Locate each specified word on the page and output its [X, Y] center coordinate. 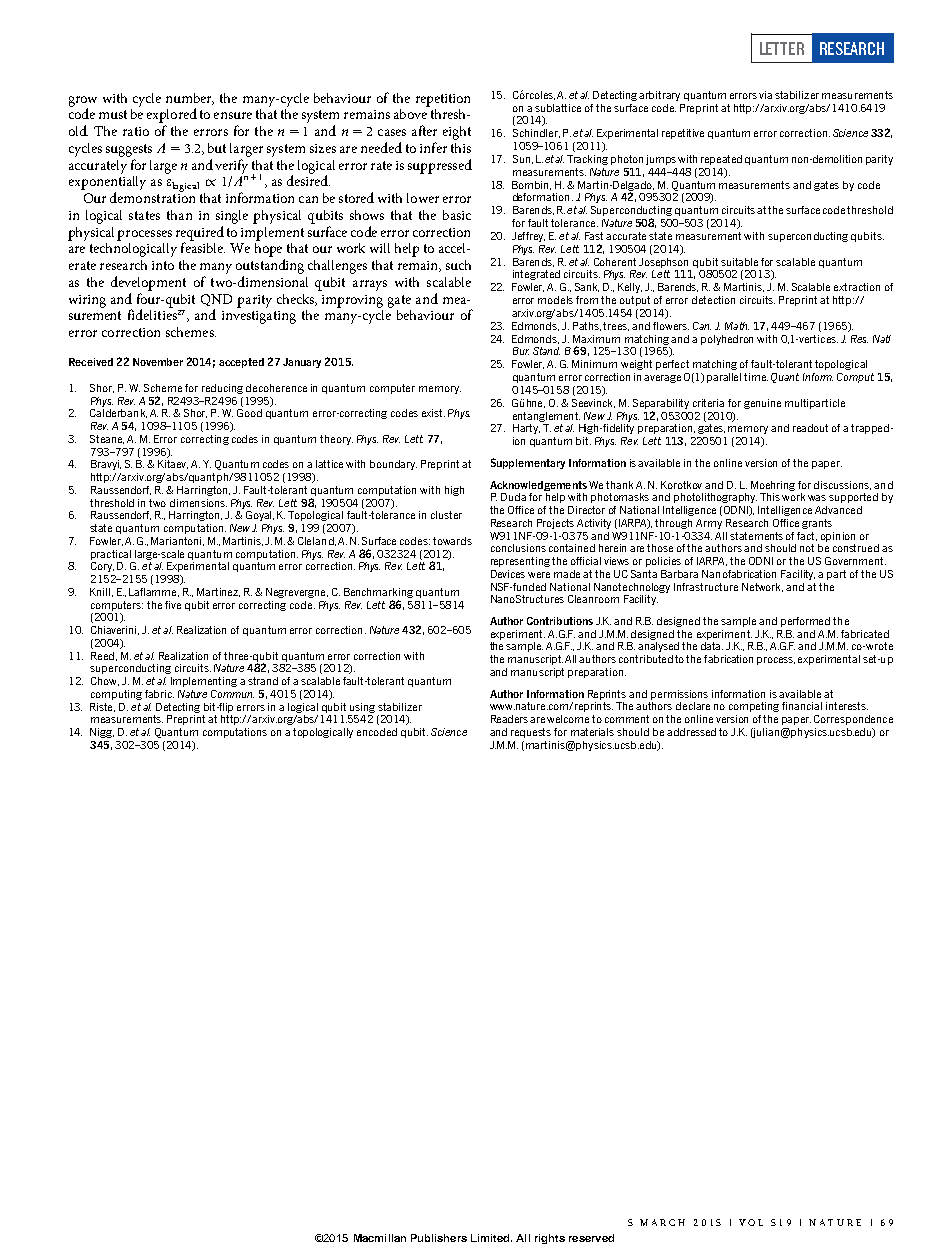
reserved [591, 1238]
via [765, 95]
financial [802, 706]
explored [172, 115]
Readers [509, 719]
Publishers [439, 1238]
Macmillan [380, 1238]
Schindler [536, 133]
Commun [232, 694]
